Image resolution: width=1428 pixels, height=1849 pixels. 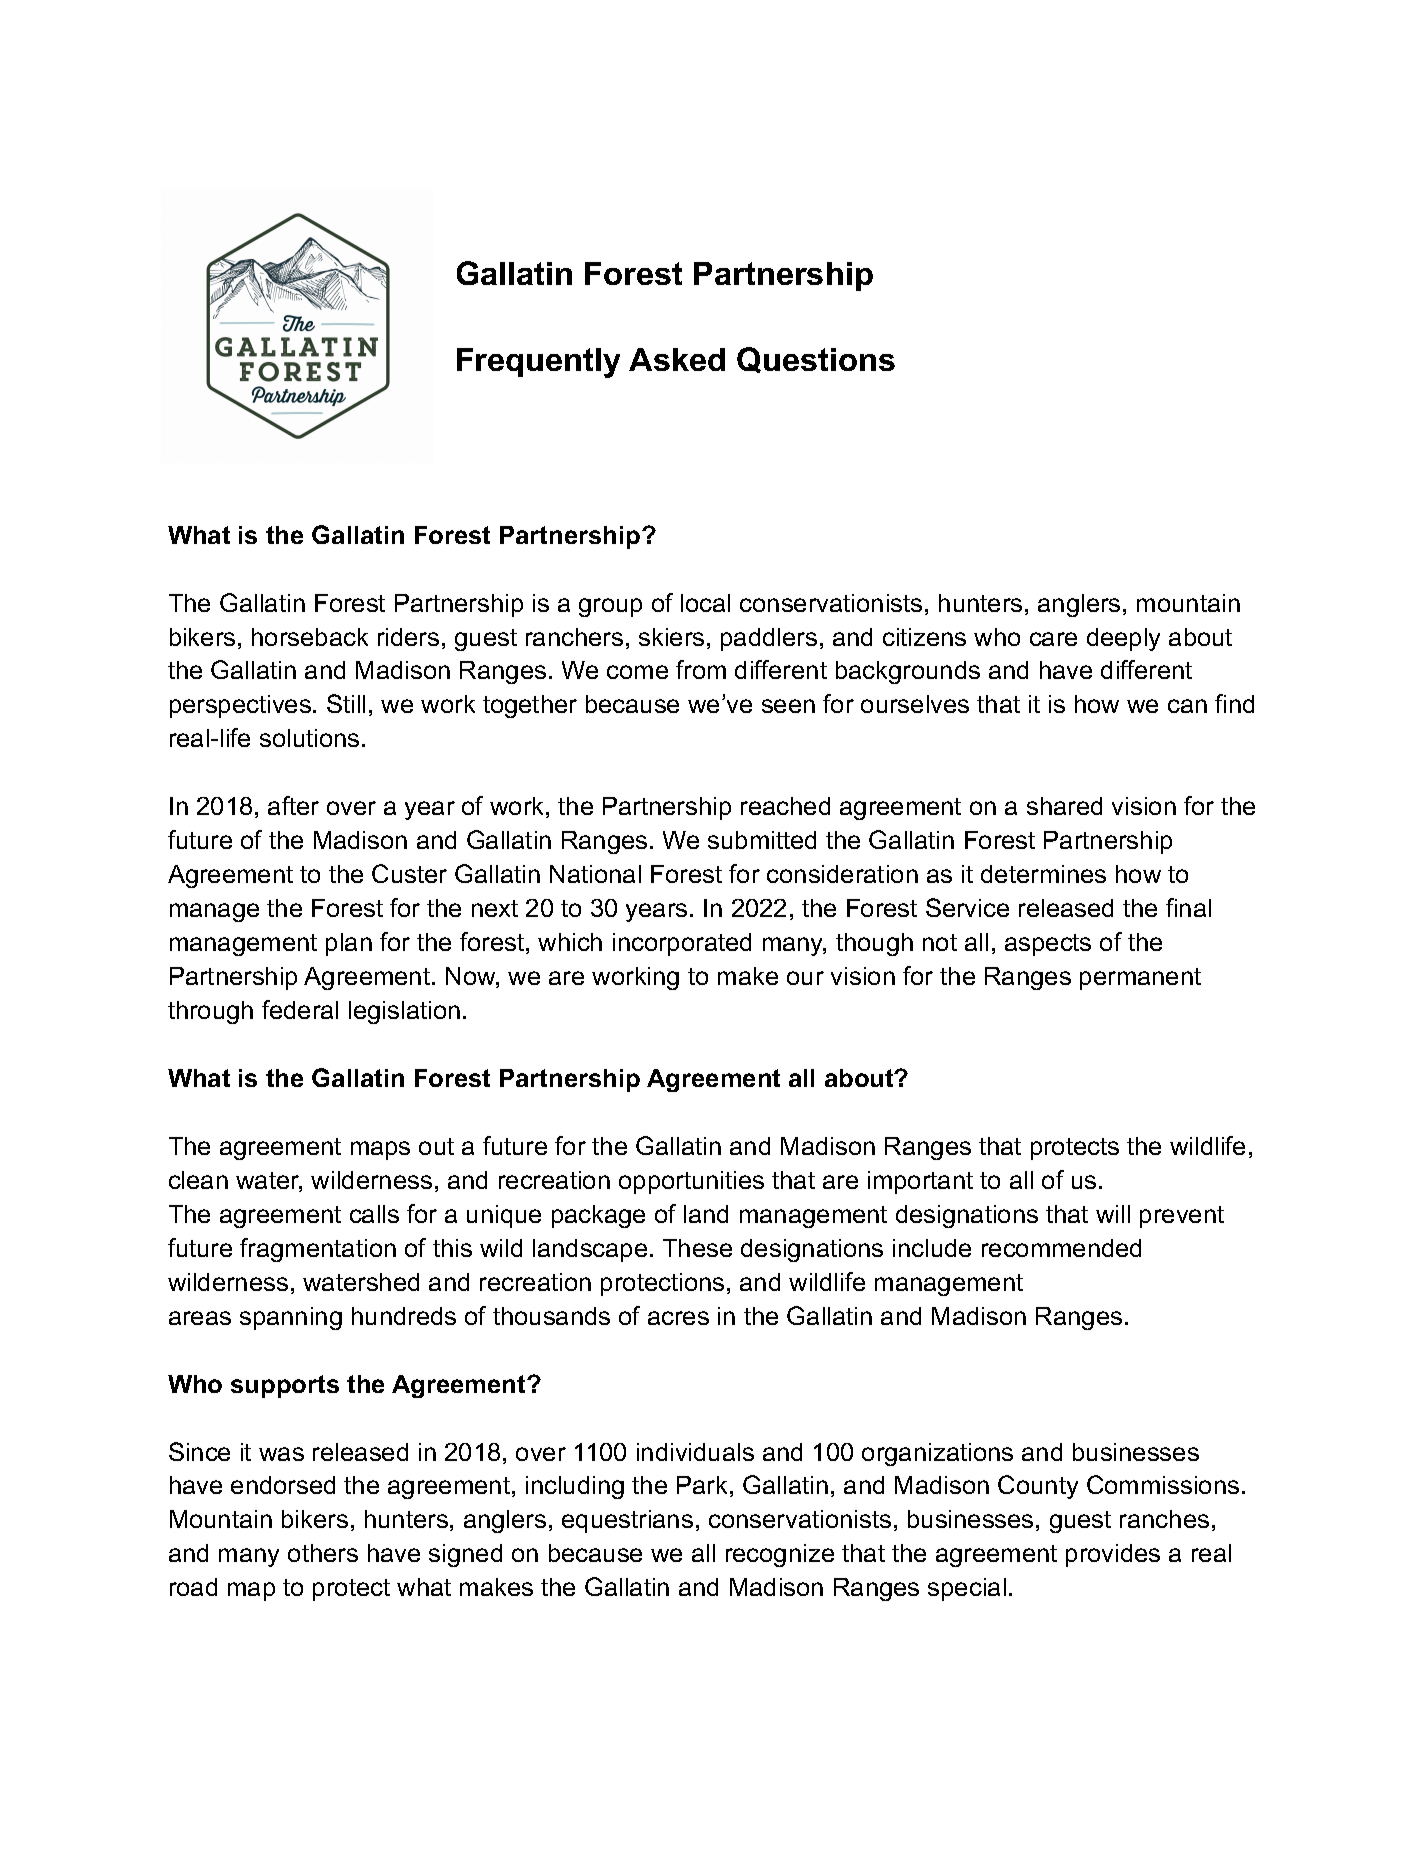 I want to click on plan, so click(x=349, y=944).
